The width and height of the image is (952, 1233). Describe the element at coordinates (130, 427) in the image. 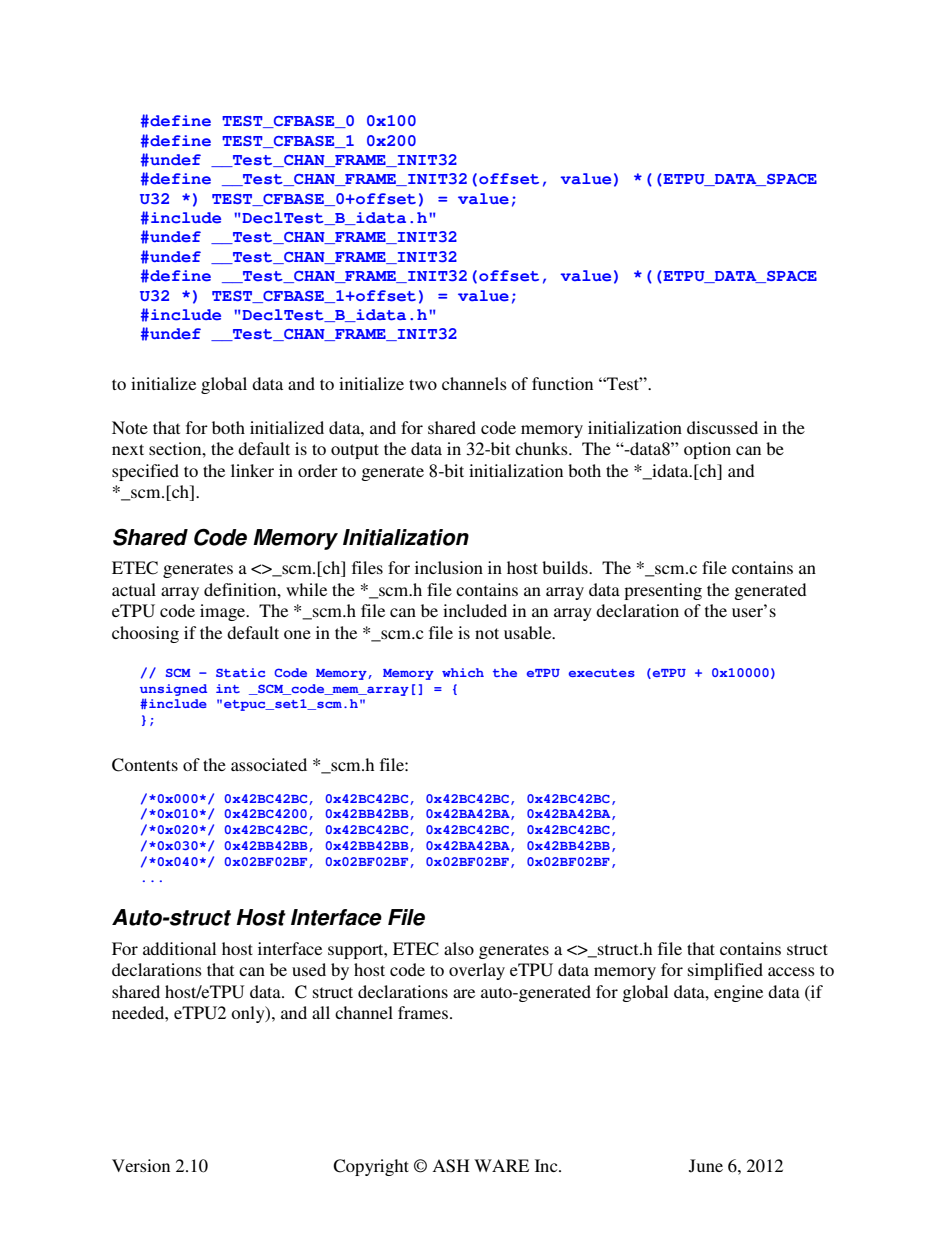

I see `Note` at that location.
